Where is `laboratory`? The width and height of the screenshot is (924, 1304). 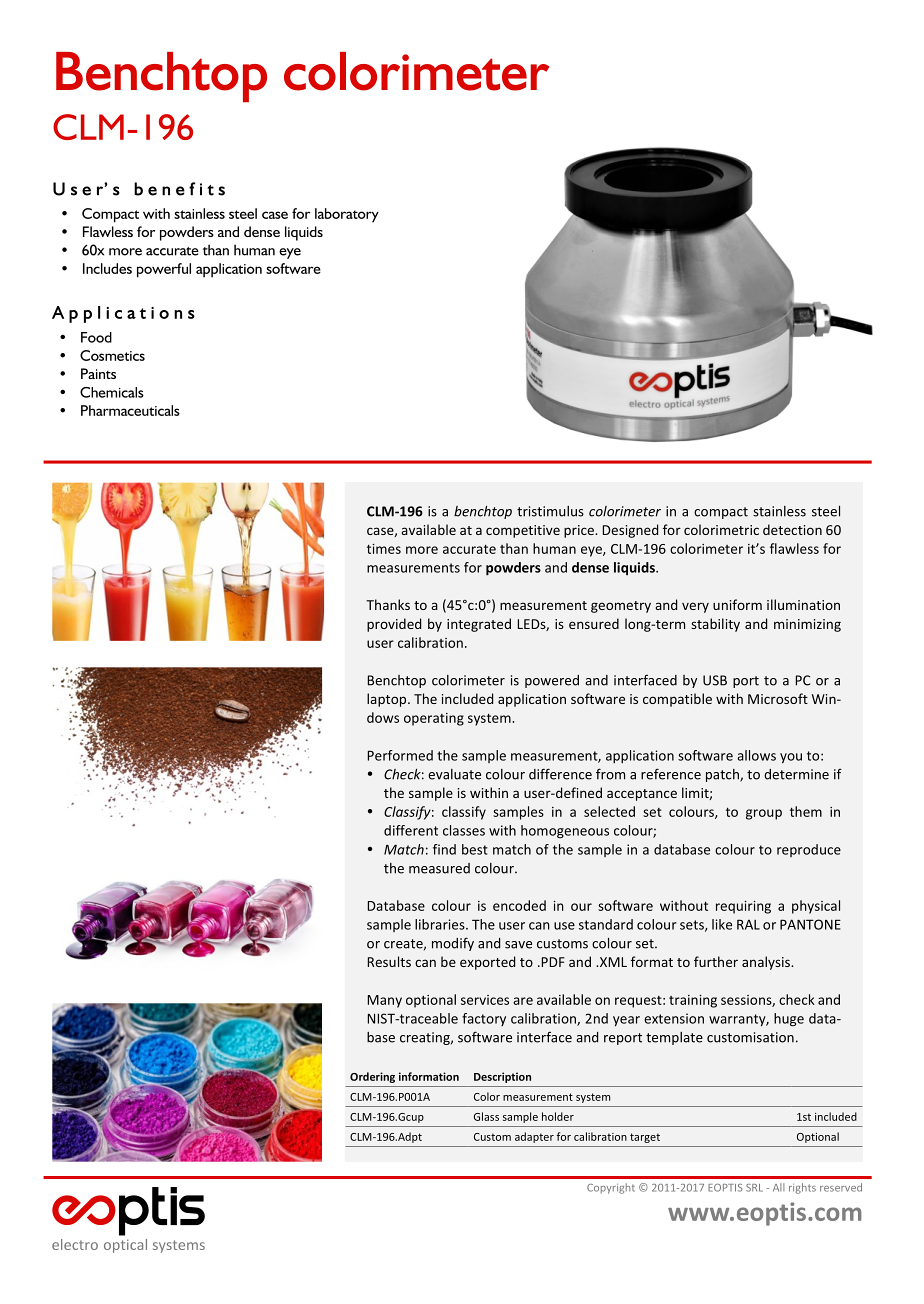 laboratory is located at coordinates (347, 215).
